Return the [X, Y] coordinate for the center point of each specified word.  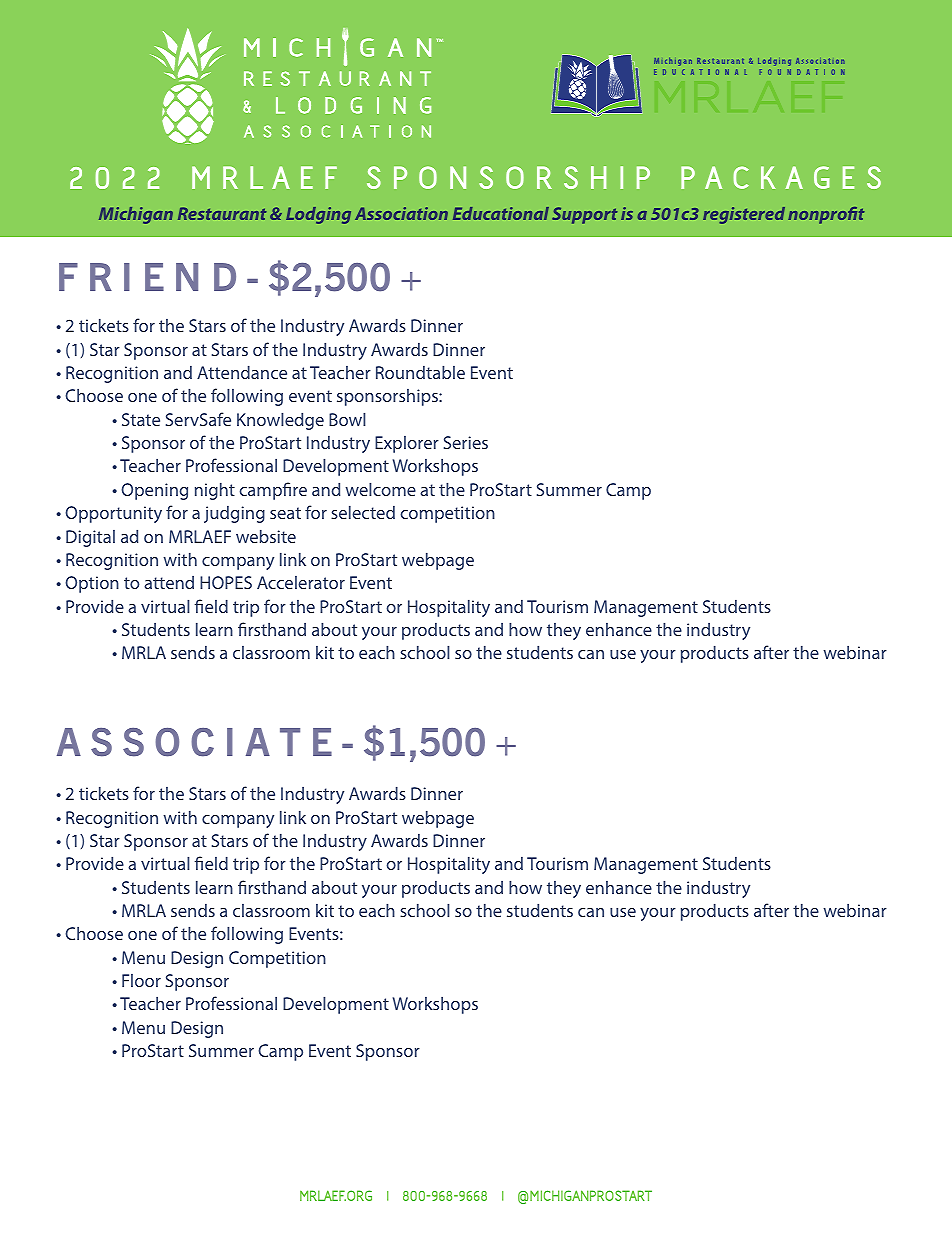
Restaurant [222, 213]
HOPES [226, 582]
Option [92, 584]
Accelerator [301, 582]
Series [466, 442]
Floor [141, 980]
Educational [501, 213]
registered [744, 215]
